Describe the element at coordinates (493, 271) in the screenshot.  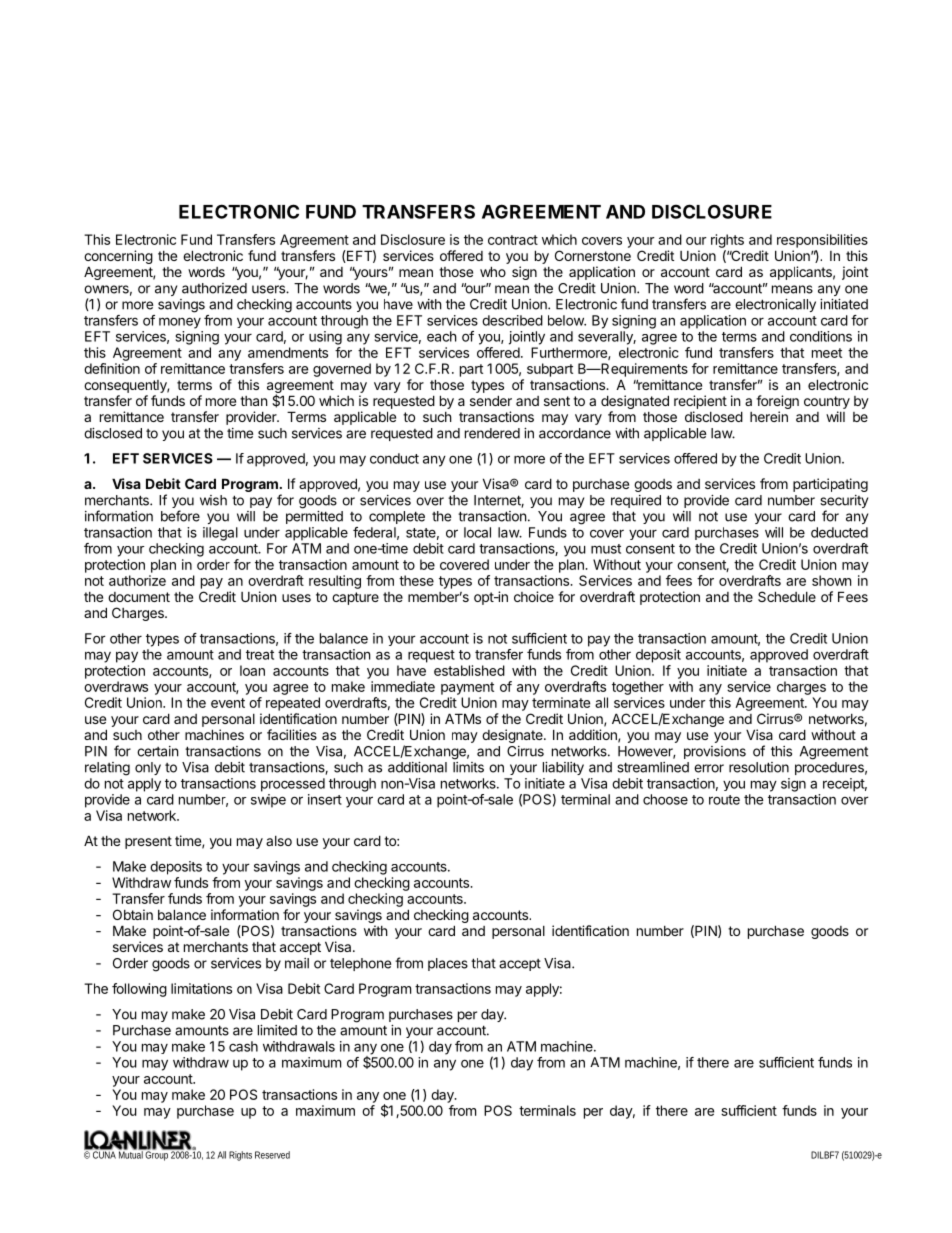
I see `who` at that location.
